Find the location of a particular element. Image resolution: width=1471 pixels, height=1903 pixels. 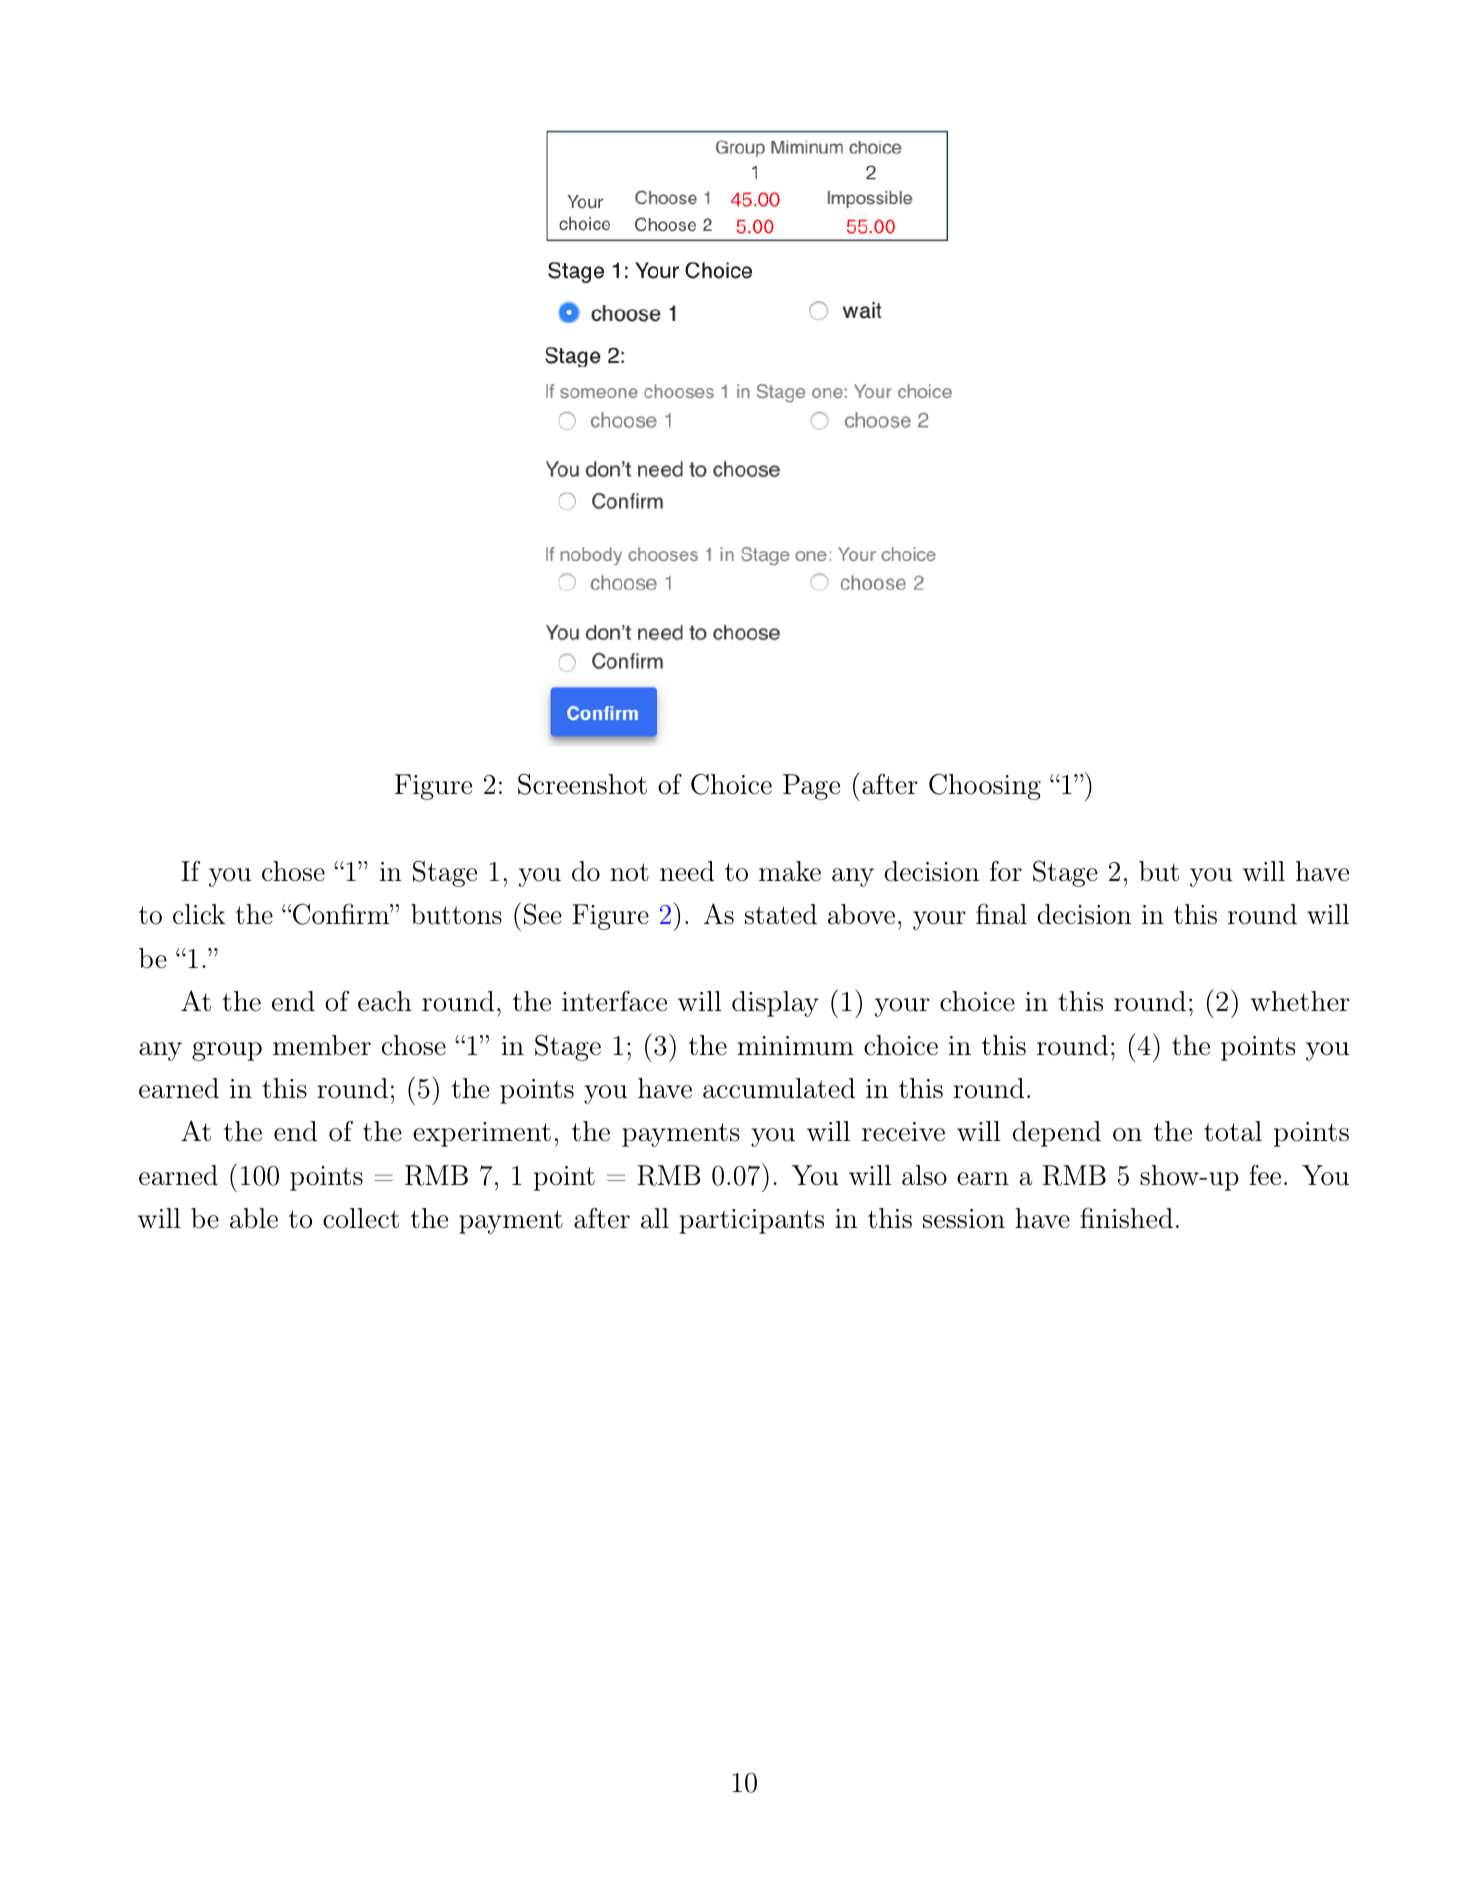

final is located at coordinates (1001, 914).
